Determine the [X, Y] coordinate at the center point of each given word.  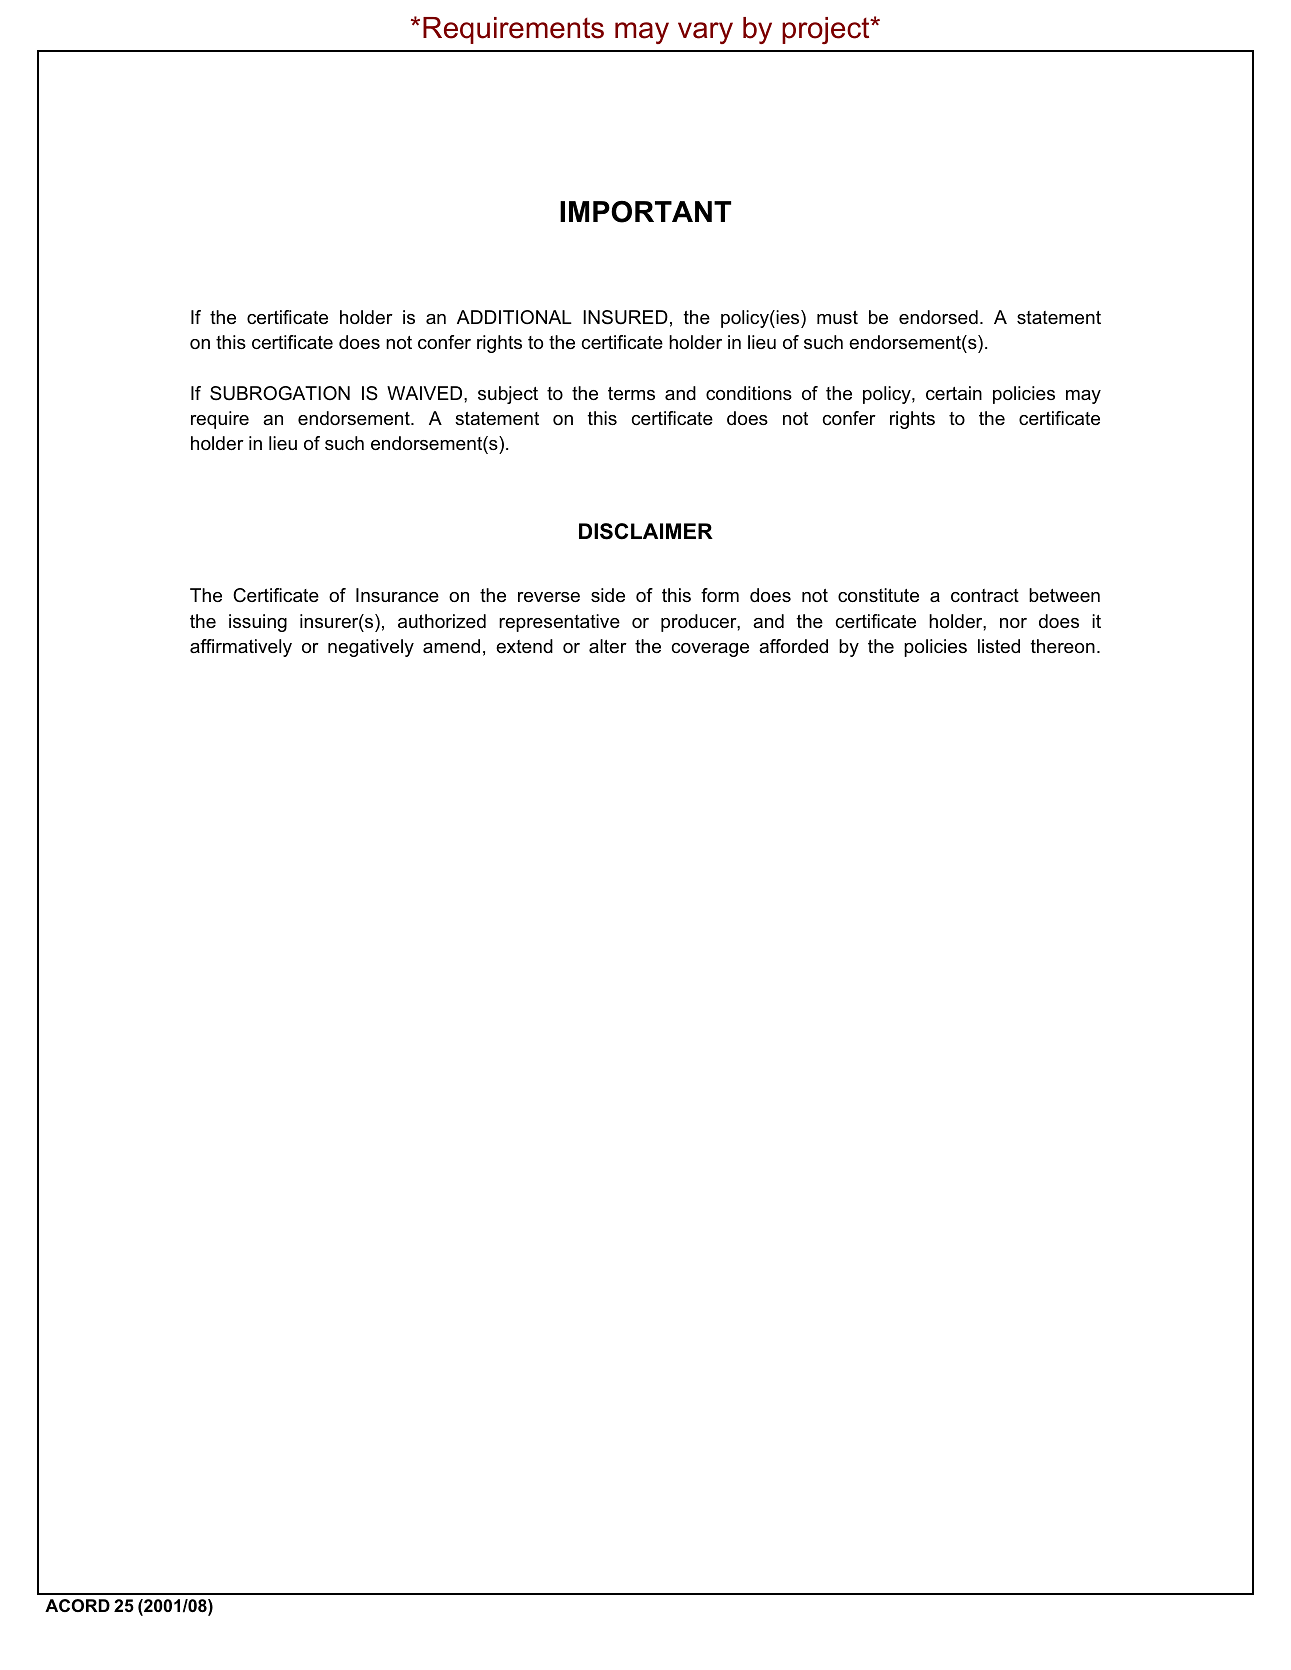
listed [999, 646]
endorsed [938, 317]
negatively [371, 648]
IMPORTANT [645, 212]
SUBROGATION [280, 393]
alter [608, 646]
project [827, 30]
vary [705, 33]
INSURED [625, 317]
